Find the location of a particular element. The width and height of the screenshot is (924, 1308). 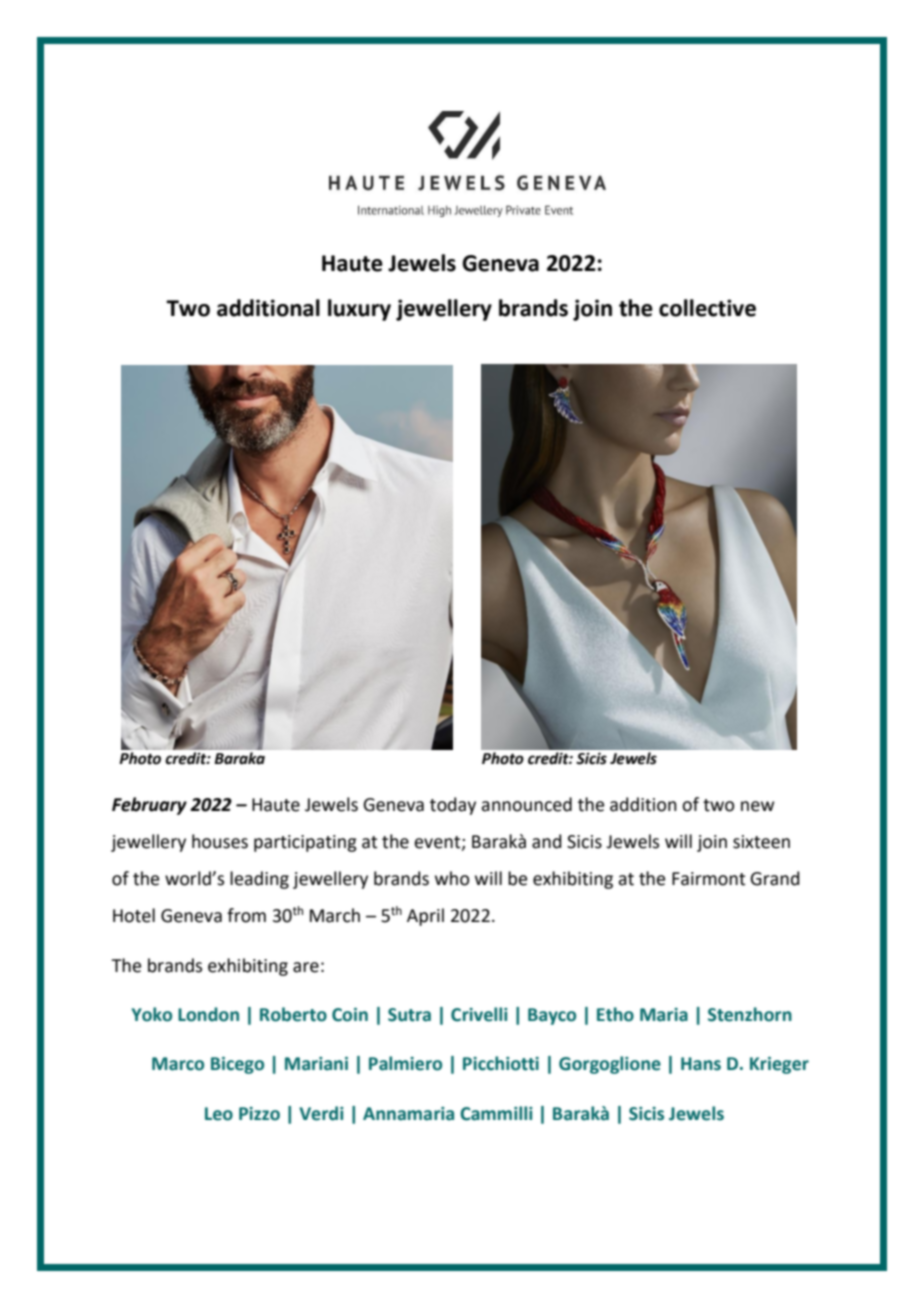

participating is located at coordinates (305, 843).
